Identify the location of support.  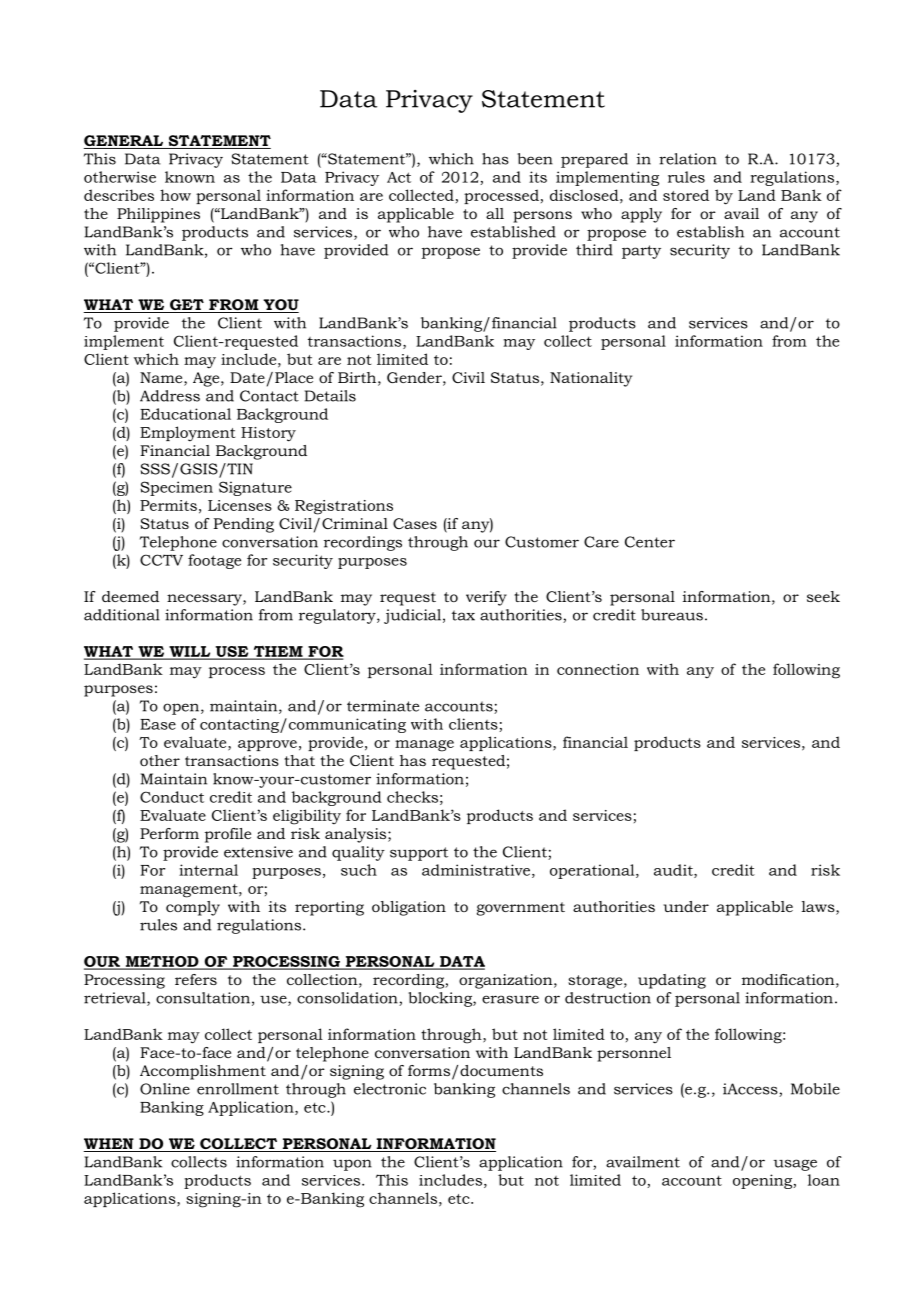
(419, 854).
